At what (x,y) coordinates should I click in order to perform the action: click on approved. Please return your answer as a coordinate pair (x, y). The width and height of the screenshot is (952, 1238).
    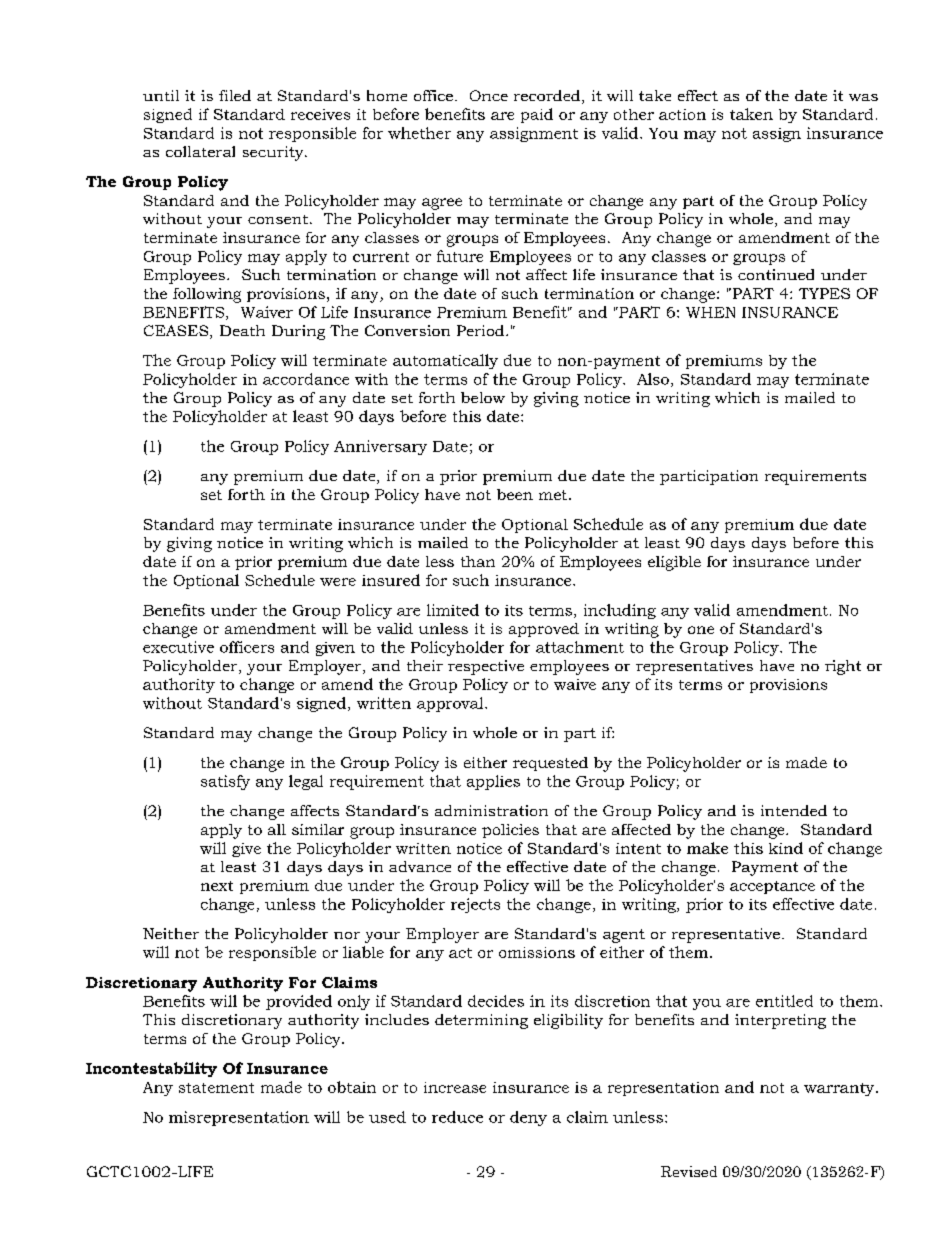
    Looking at the image, I should click on (544, 630).
